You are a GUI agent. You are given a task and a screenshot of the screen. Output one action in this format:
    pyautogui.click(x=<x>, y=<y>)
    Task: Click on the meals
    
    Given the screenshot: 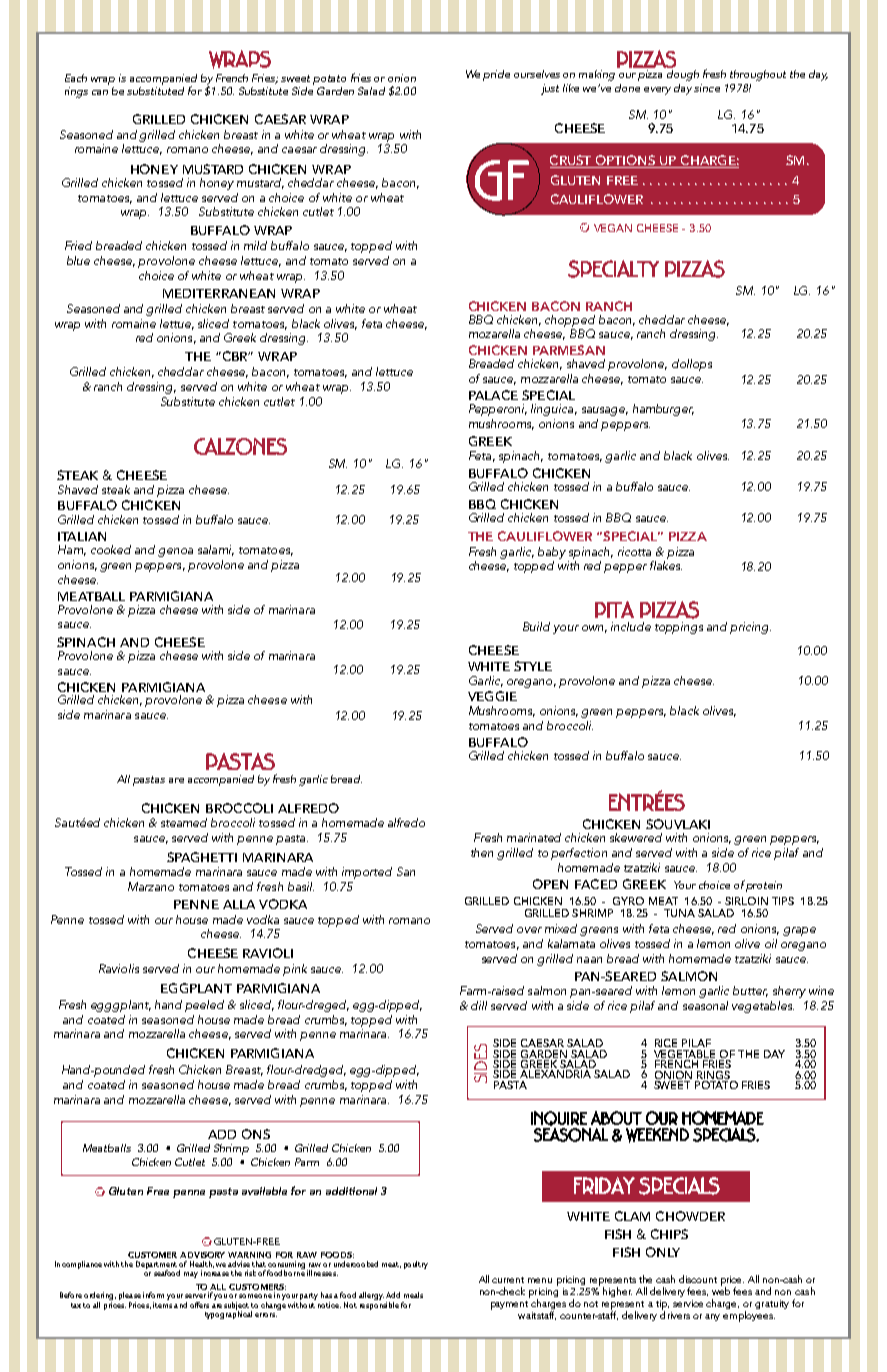 What is the action you would take?
    pyautogui.click(x=413, y=1295)
